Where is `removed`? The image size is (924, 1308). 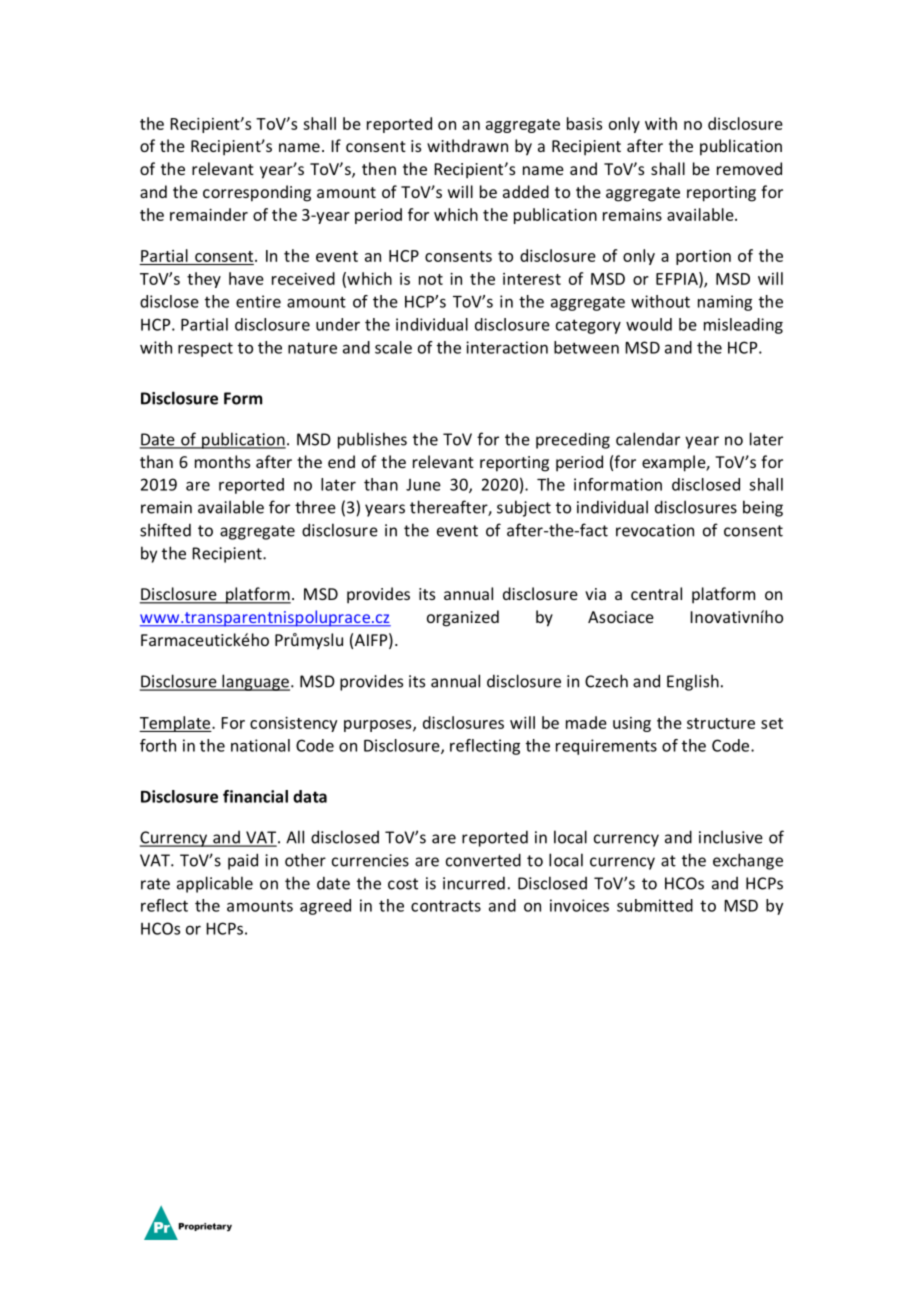 removed is located at coordinates (749, 168).
